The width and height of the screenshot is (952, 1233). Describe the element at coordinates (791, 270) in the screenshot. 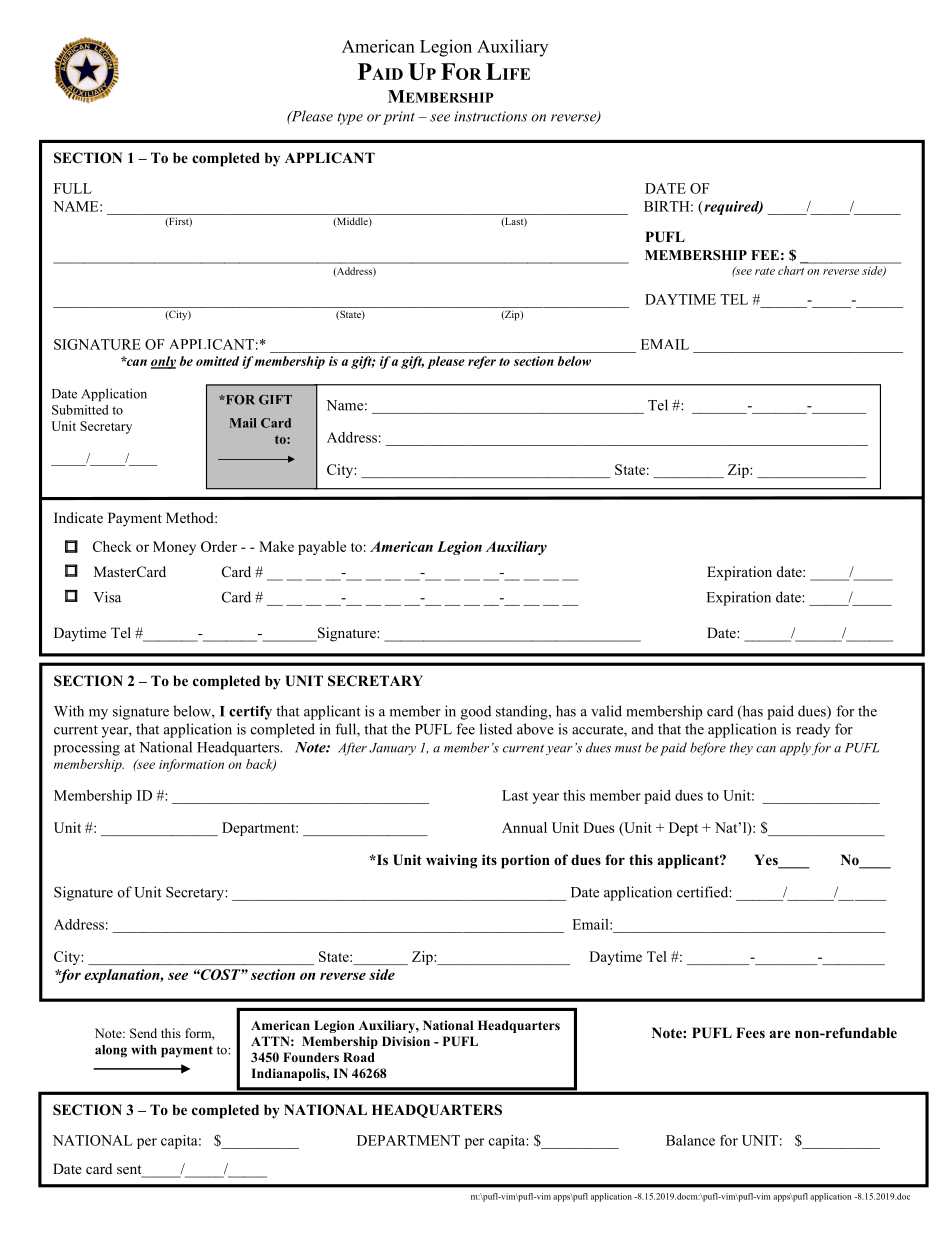

I see `chart` at that location.
